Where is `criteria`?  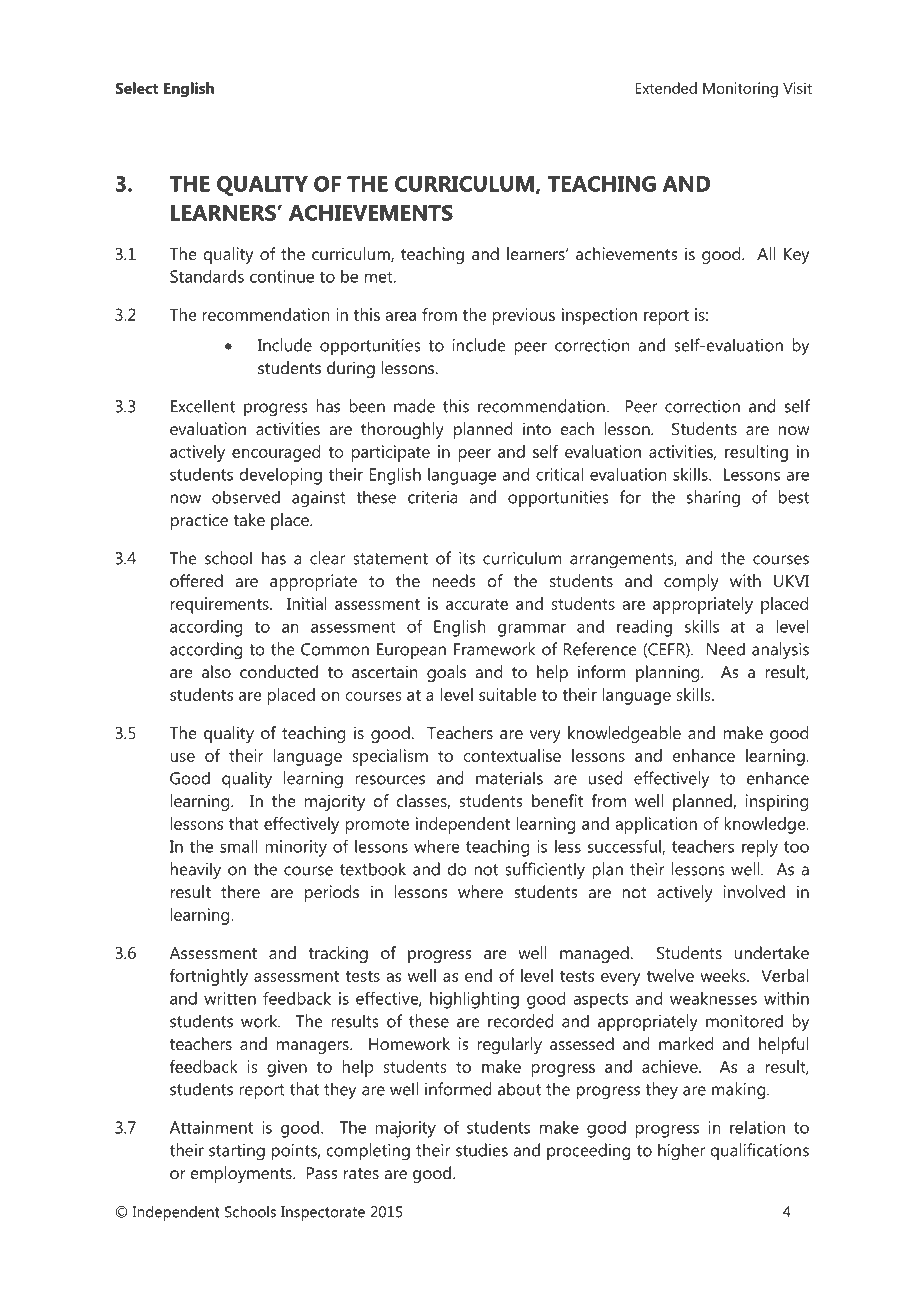 criteria is located at coordinates (433, 497).
